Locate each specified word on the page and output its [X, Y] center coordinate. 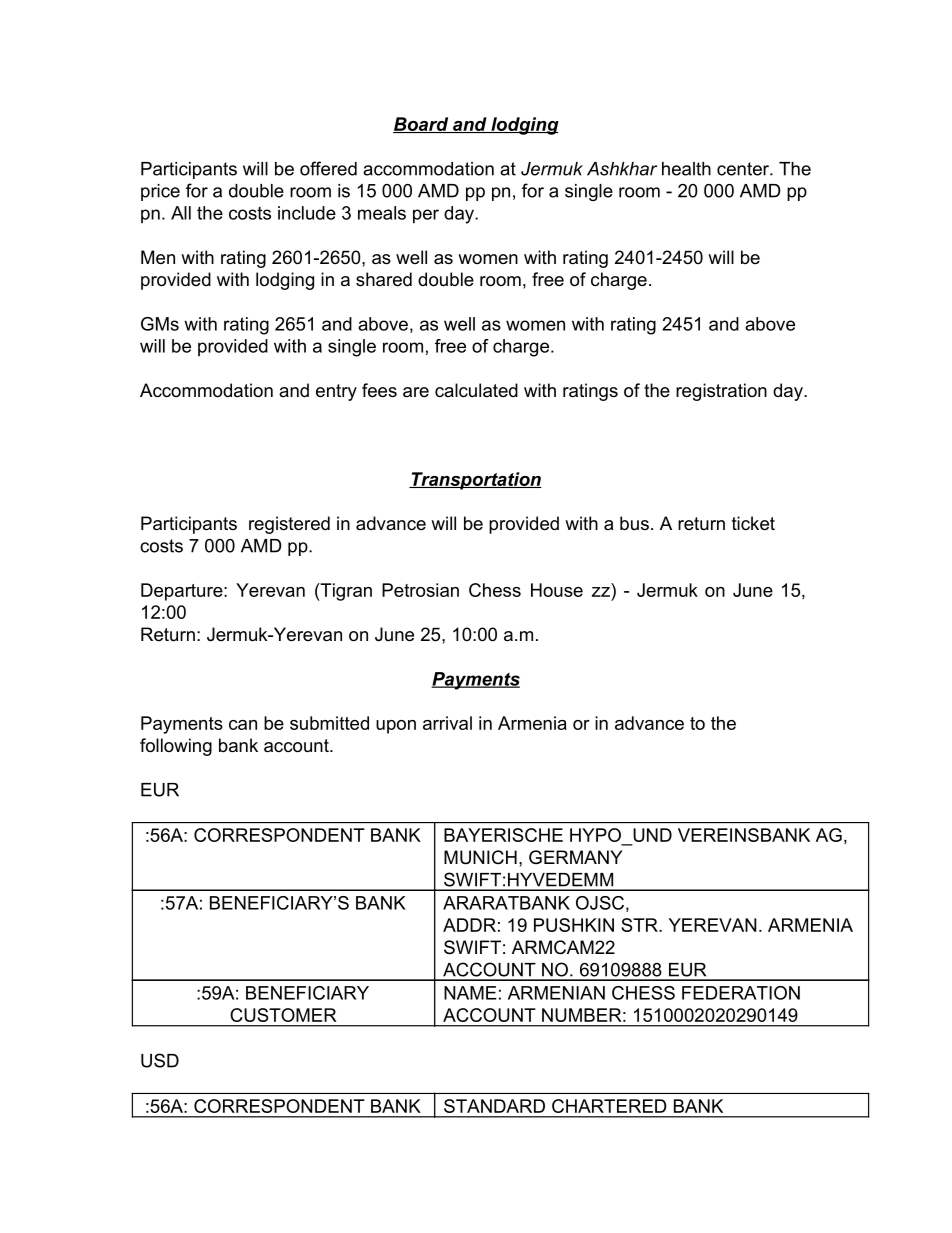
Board [422, 125]
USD [160, 1060]
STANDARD [494, 1106]
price [160, 192]
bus [634, 523]
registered [289, 525]
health [686, 169]
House [557, 590]
